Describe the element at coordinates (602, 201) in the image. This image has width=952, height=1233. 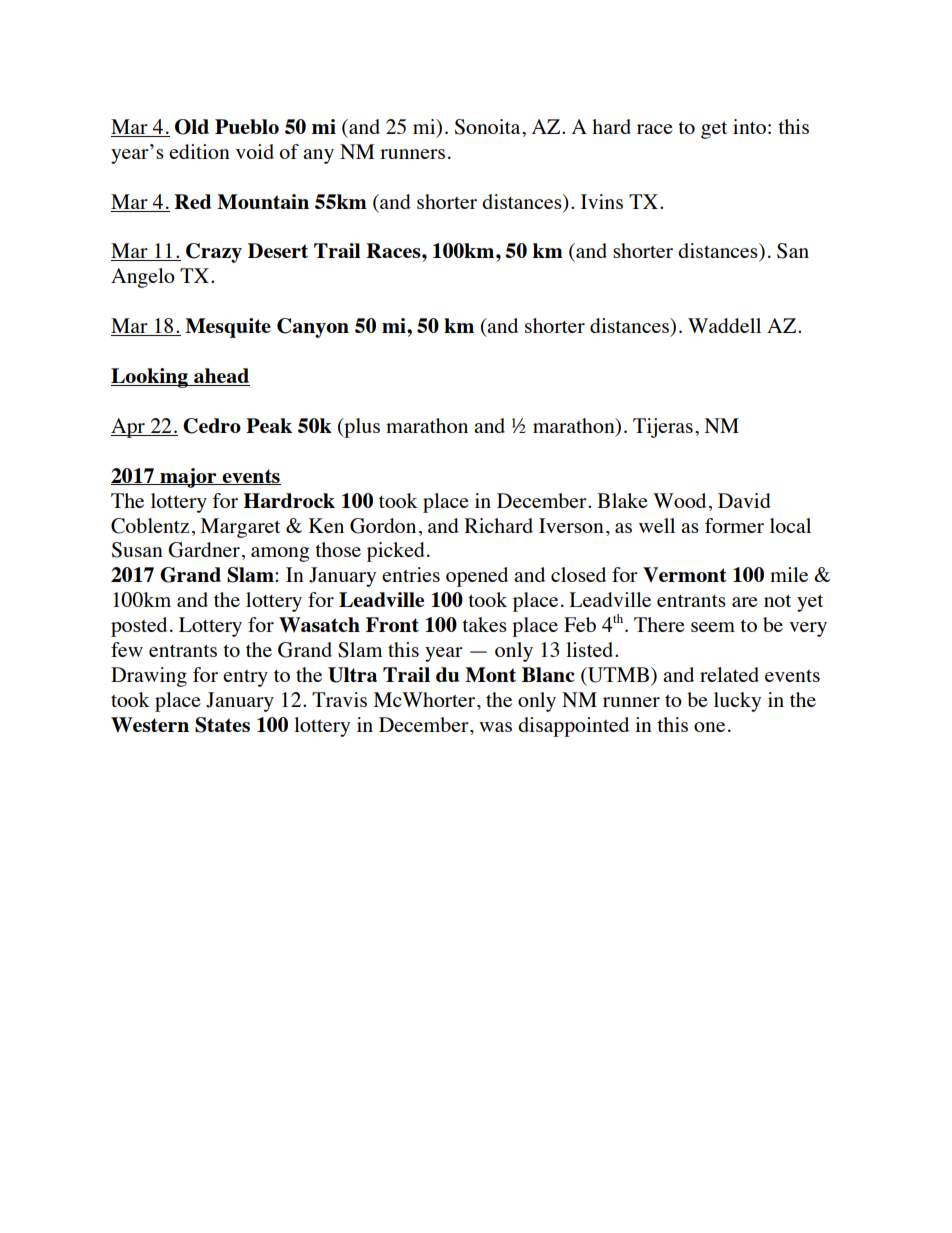
I see `Ivins` at that location.
